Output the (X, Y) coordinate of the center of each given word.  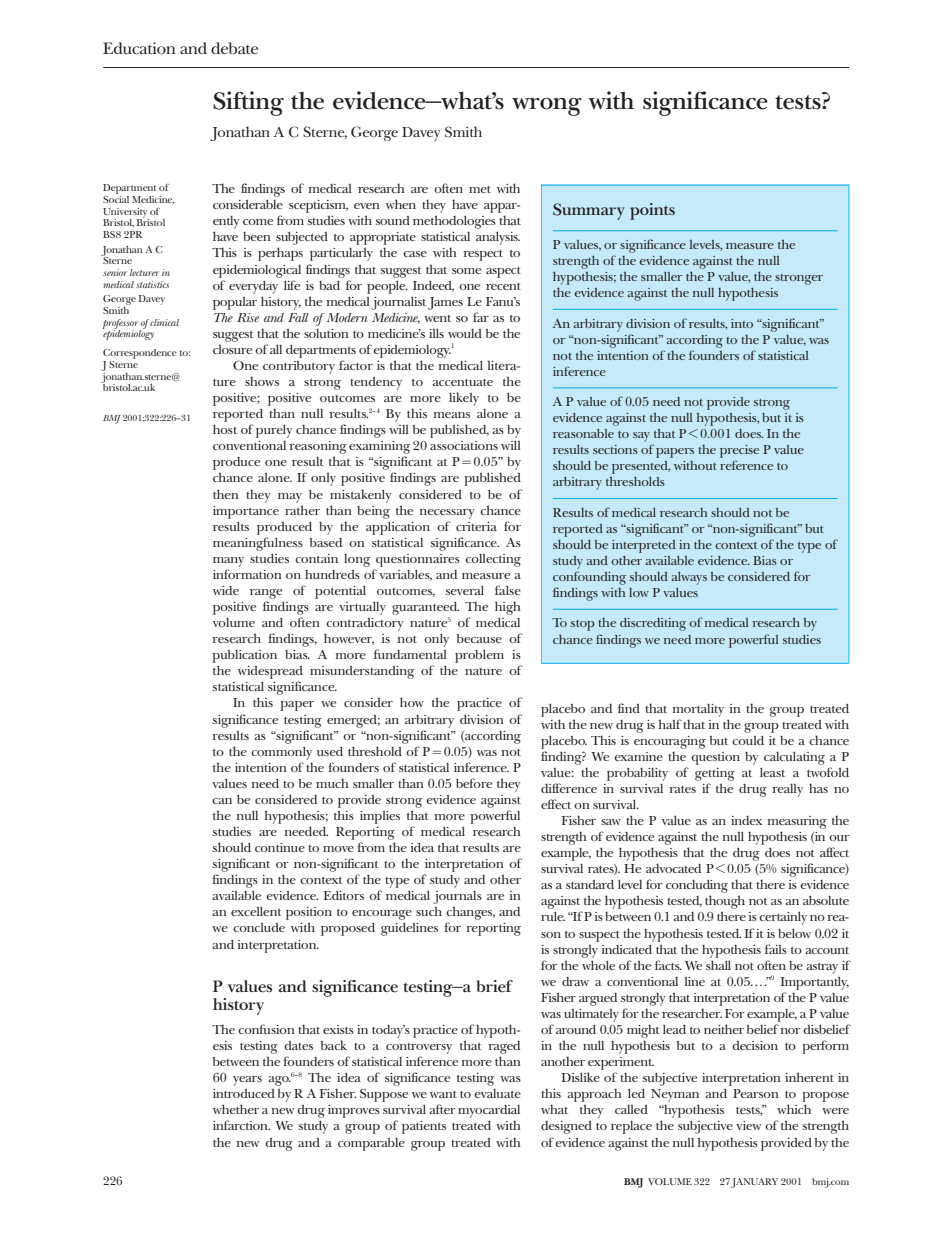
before (474, 783)
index (746, 820)
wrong (547, 107)
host (225, 429)
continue (280, 847)
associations (464, 445)
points (652, 211)
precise (739, 453)
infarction (241, 1125)
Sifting (248, 103)
